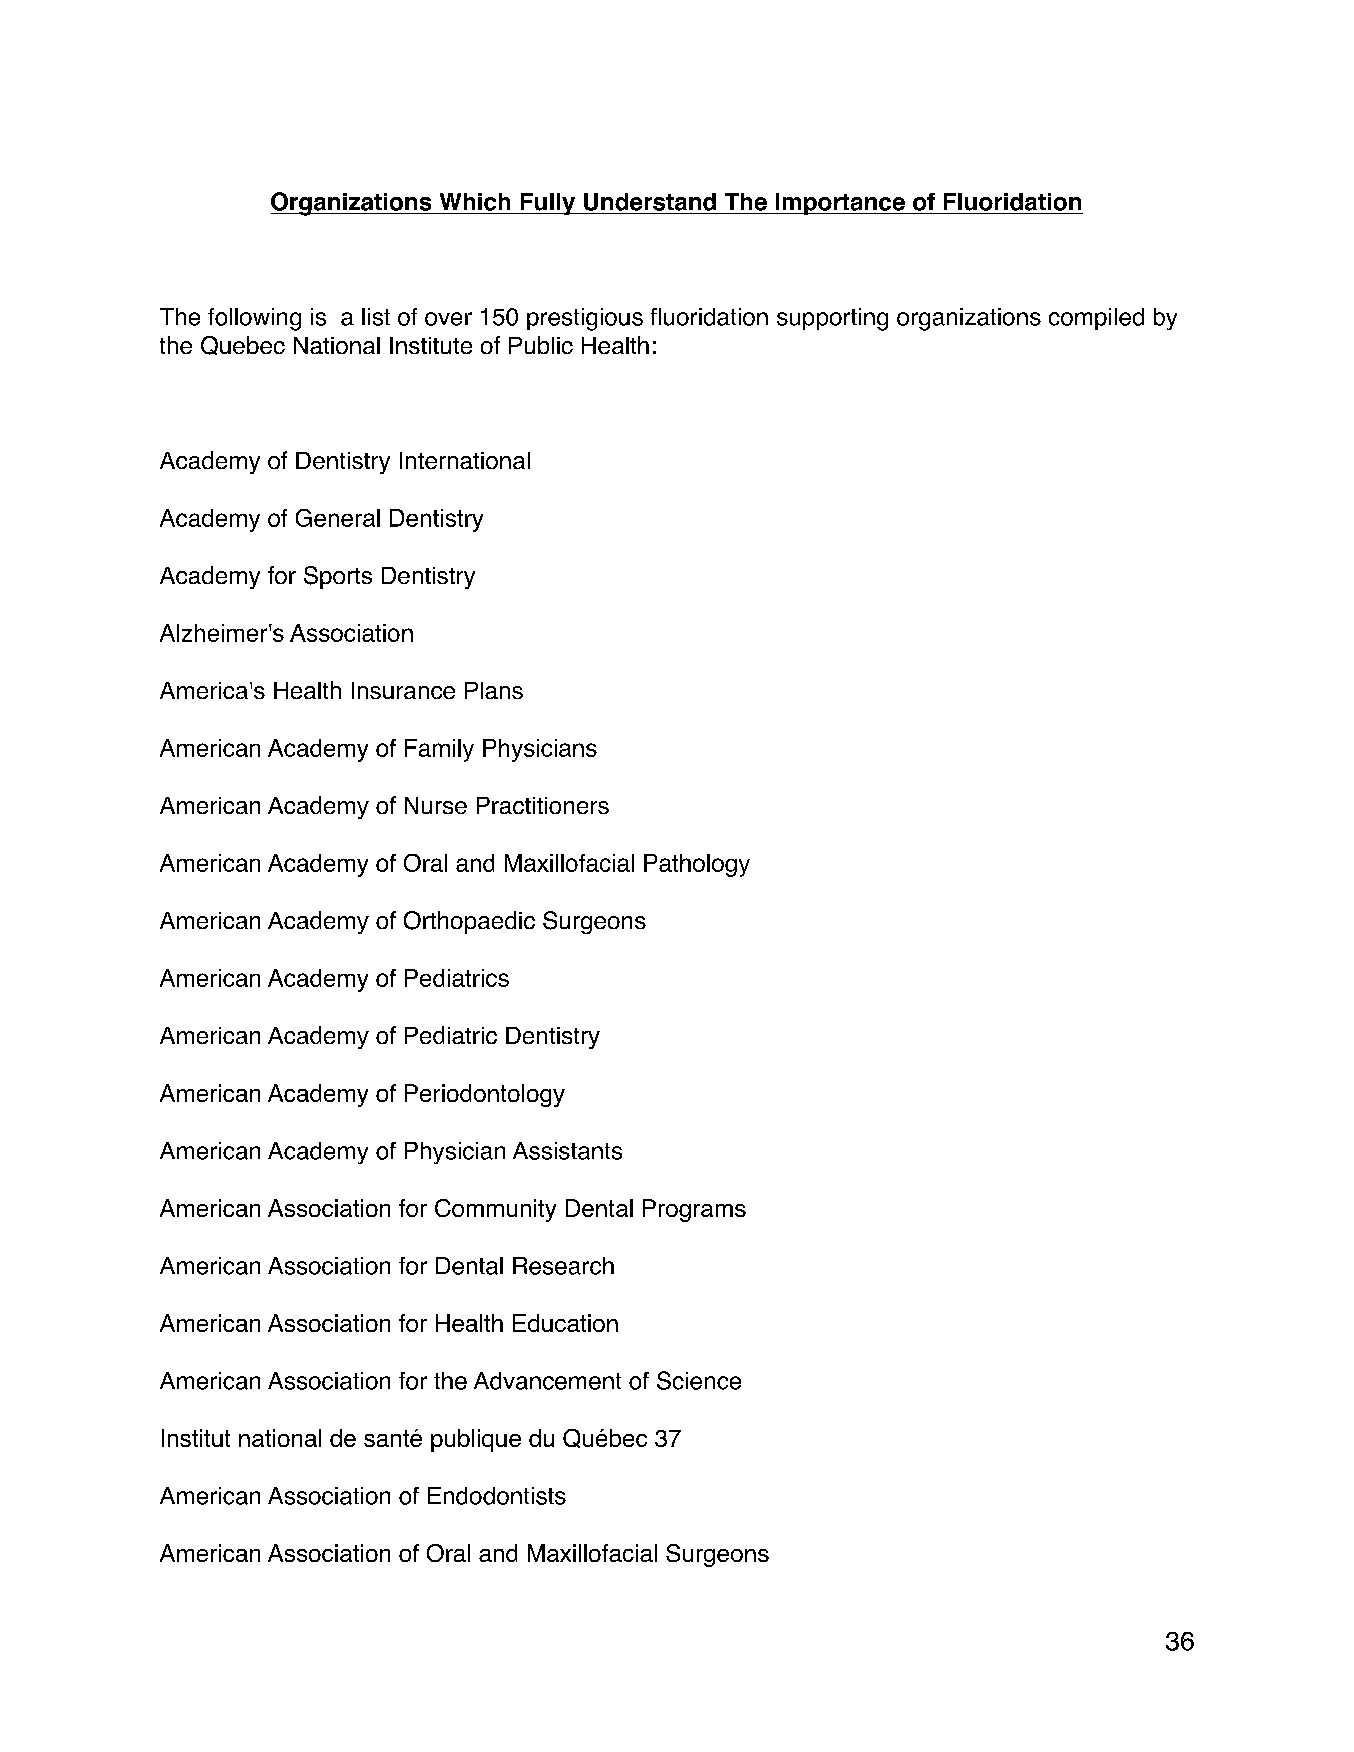  I want to click on list, so click(376, 317).
